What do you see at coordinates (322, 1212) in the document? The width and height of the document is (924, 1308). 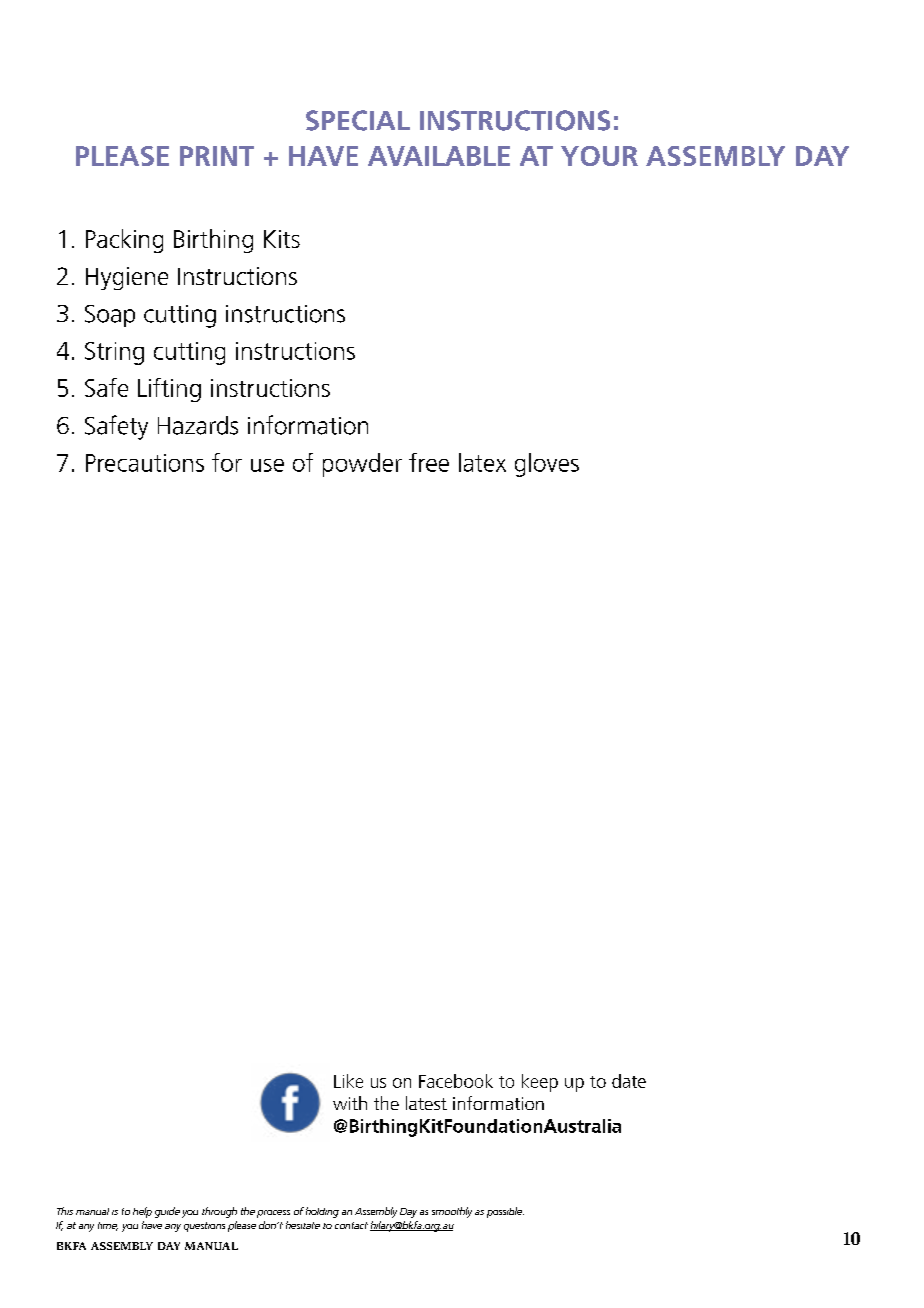 I see `holding` at bounding box center [322, 1212].
